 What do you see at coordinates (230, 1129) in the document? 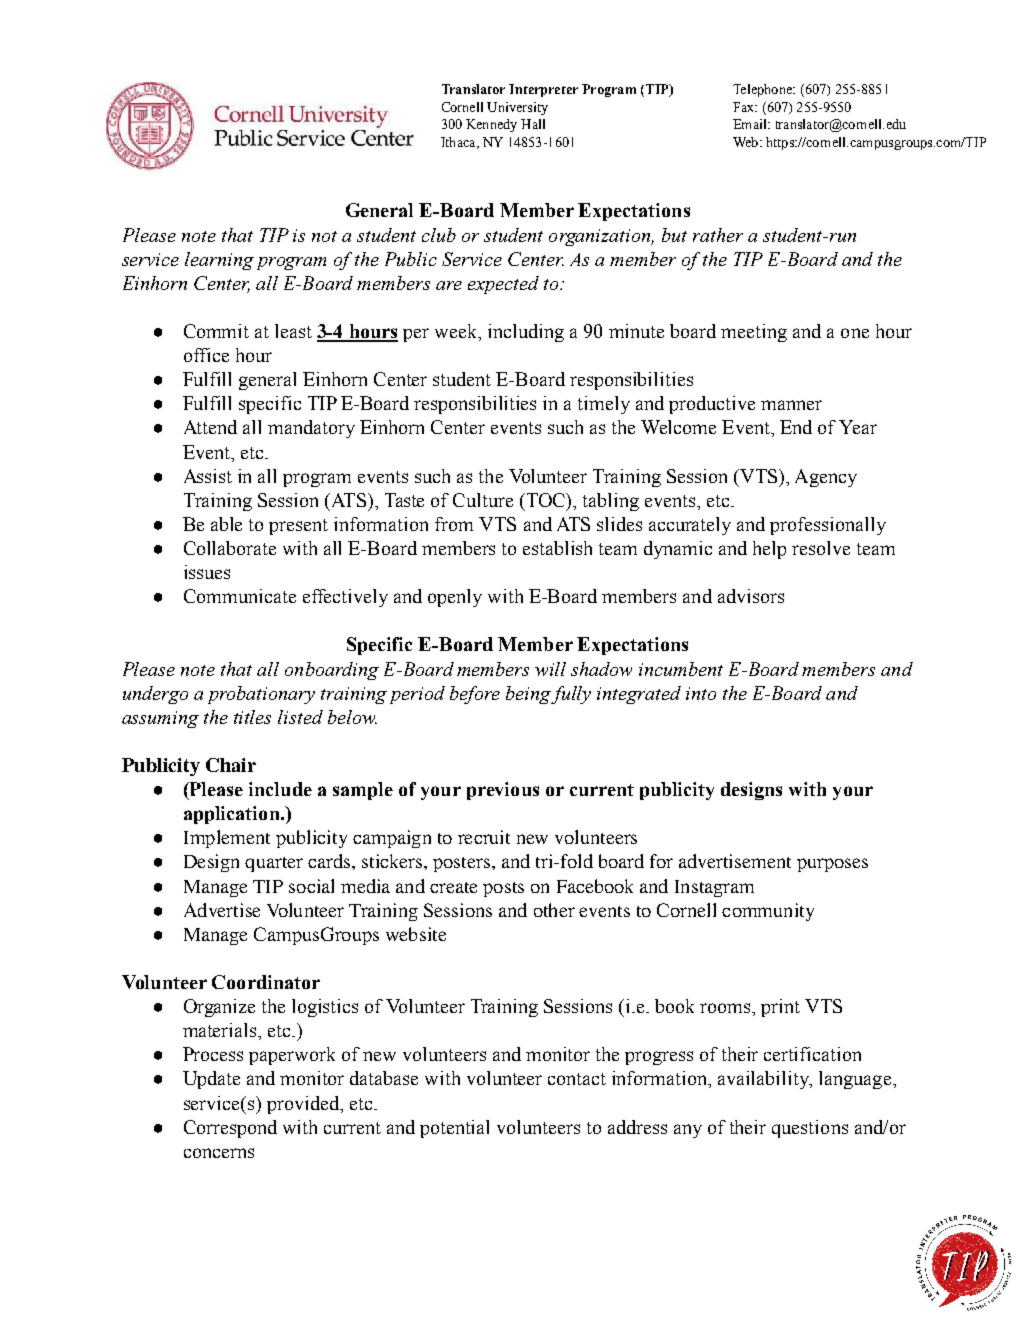
I see `Correspond` at bounding box center [230, 1129].
